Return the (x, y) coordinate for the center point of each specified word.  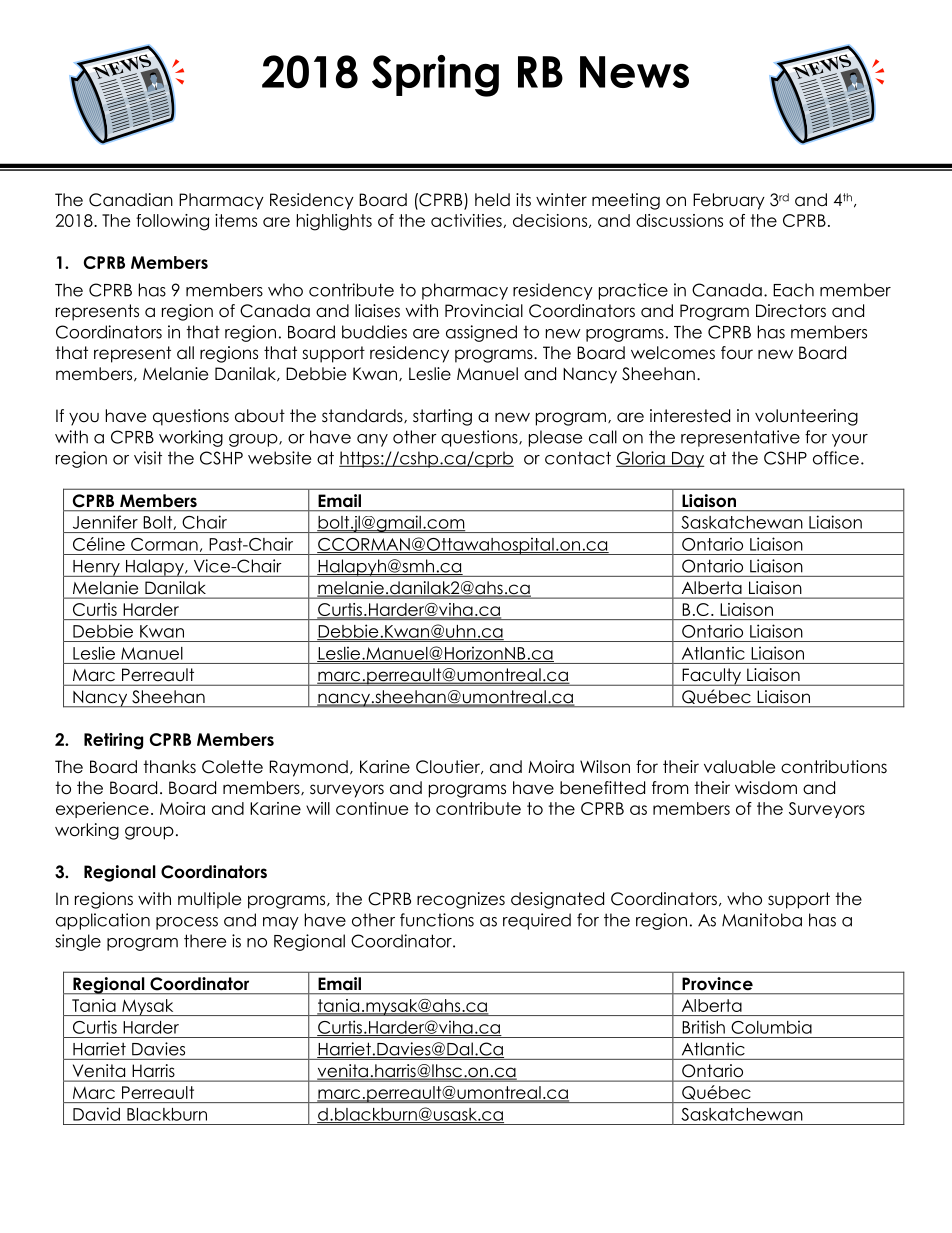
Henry (96, 568)
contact (578, 458)
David (96, 1114)
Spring (435, 76)
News (634, 72)
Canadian (131, 200)
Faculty (712, 677)
